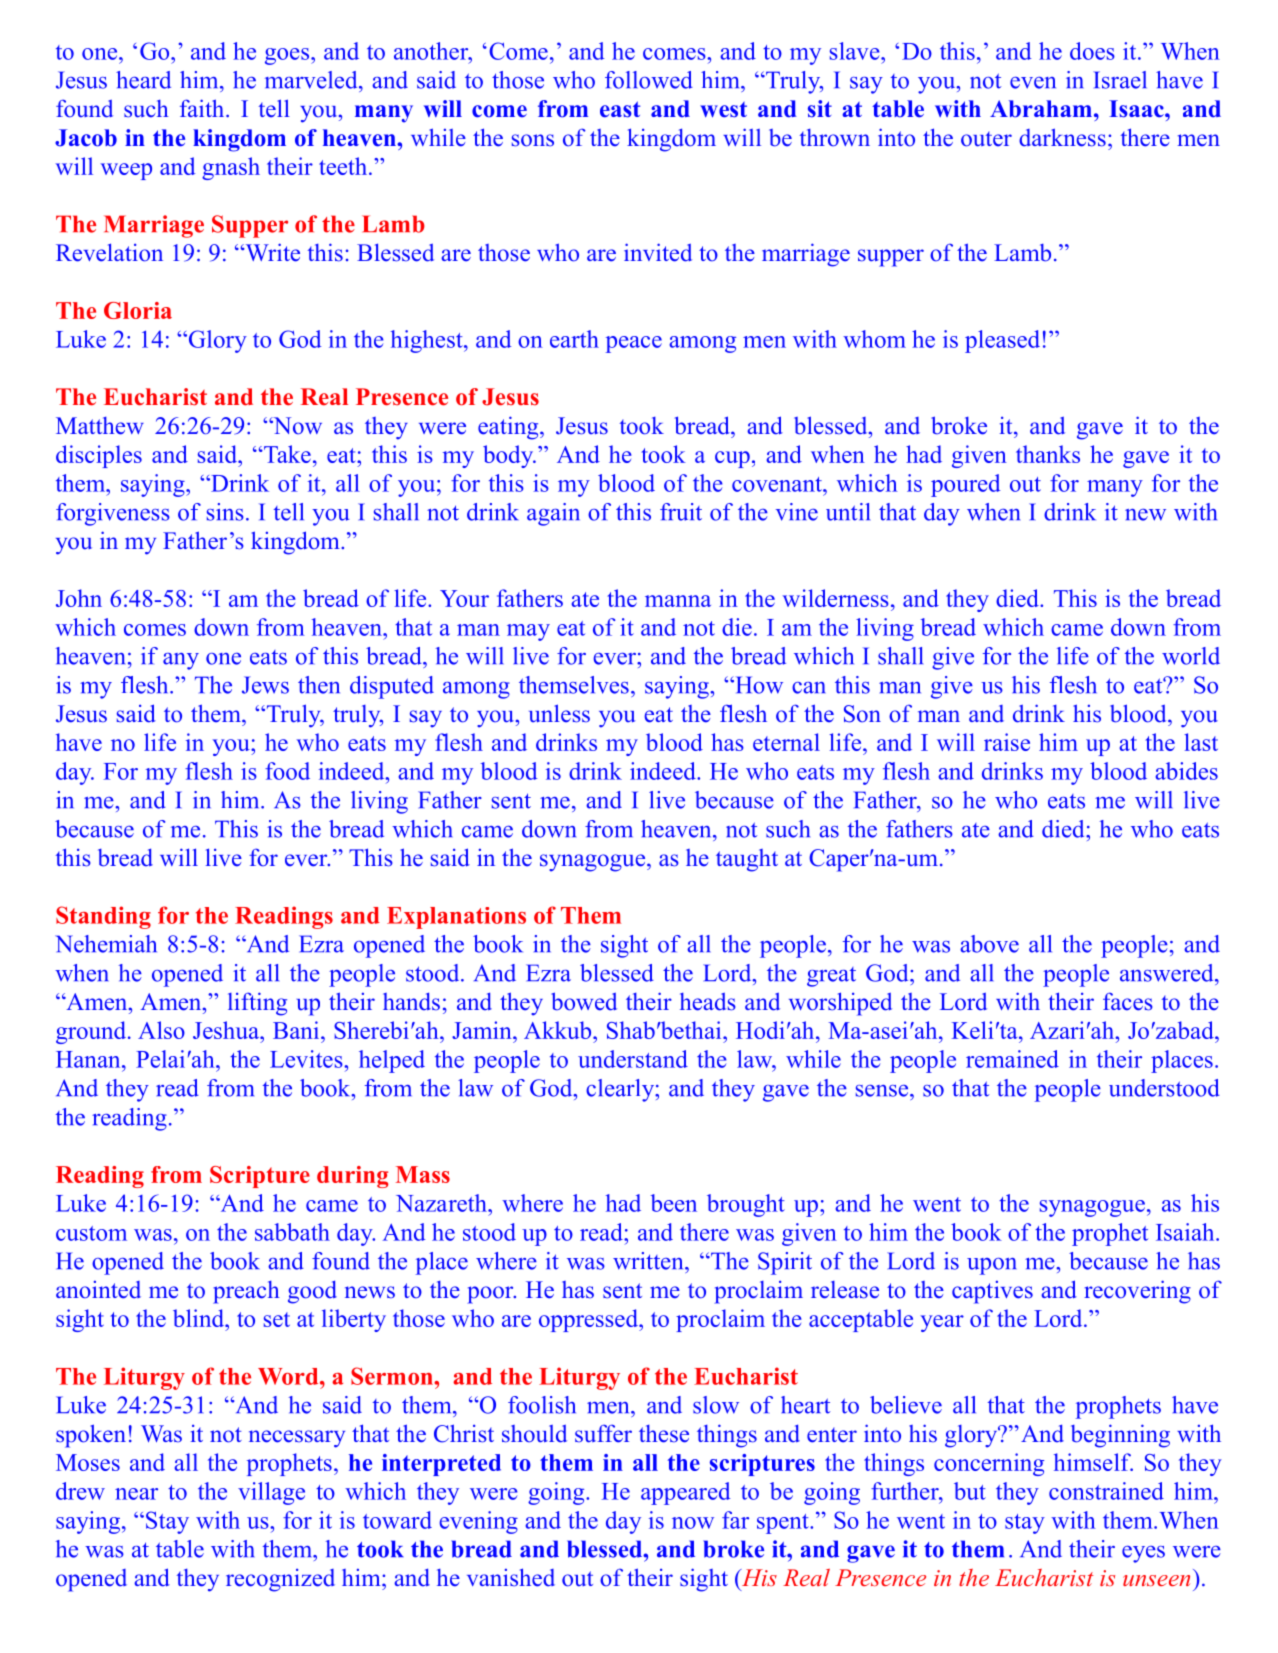 This screenshot has width=1278, height=1653. I want to click on Abraham, so click(1041, 109).
